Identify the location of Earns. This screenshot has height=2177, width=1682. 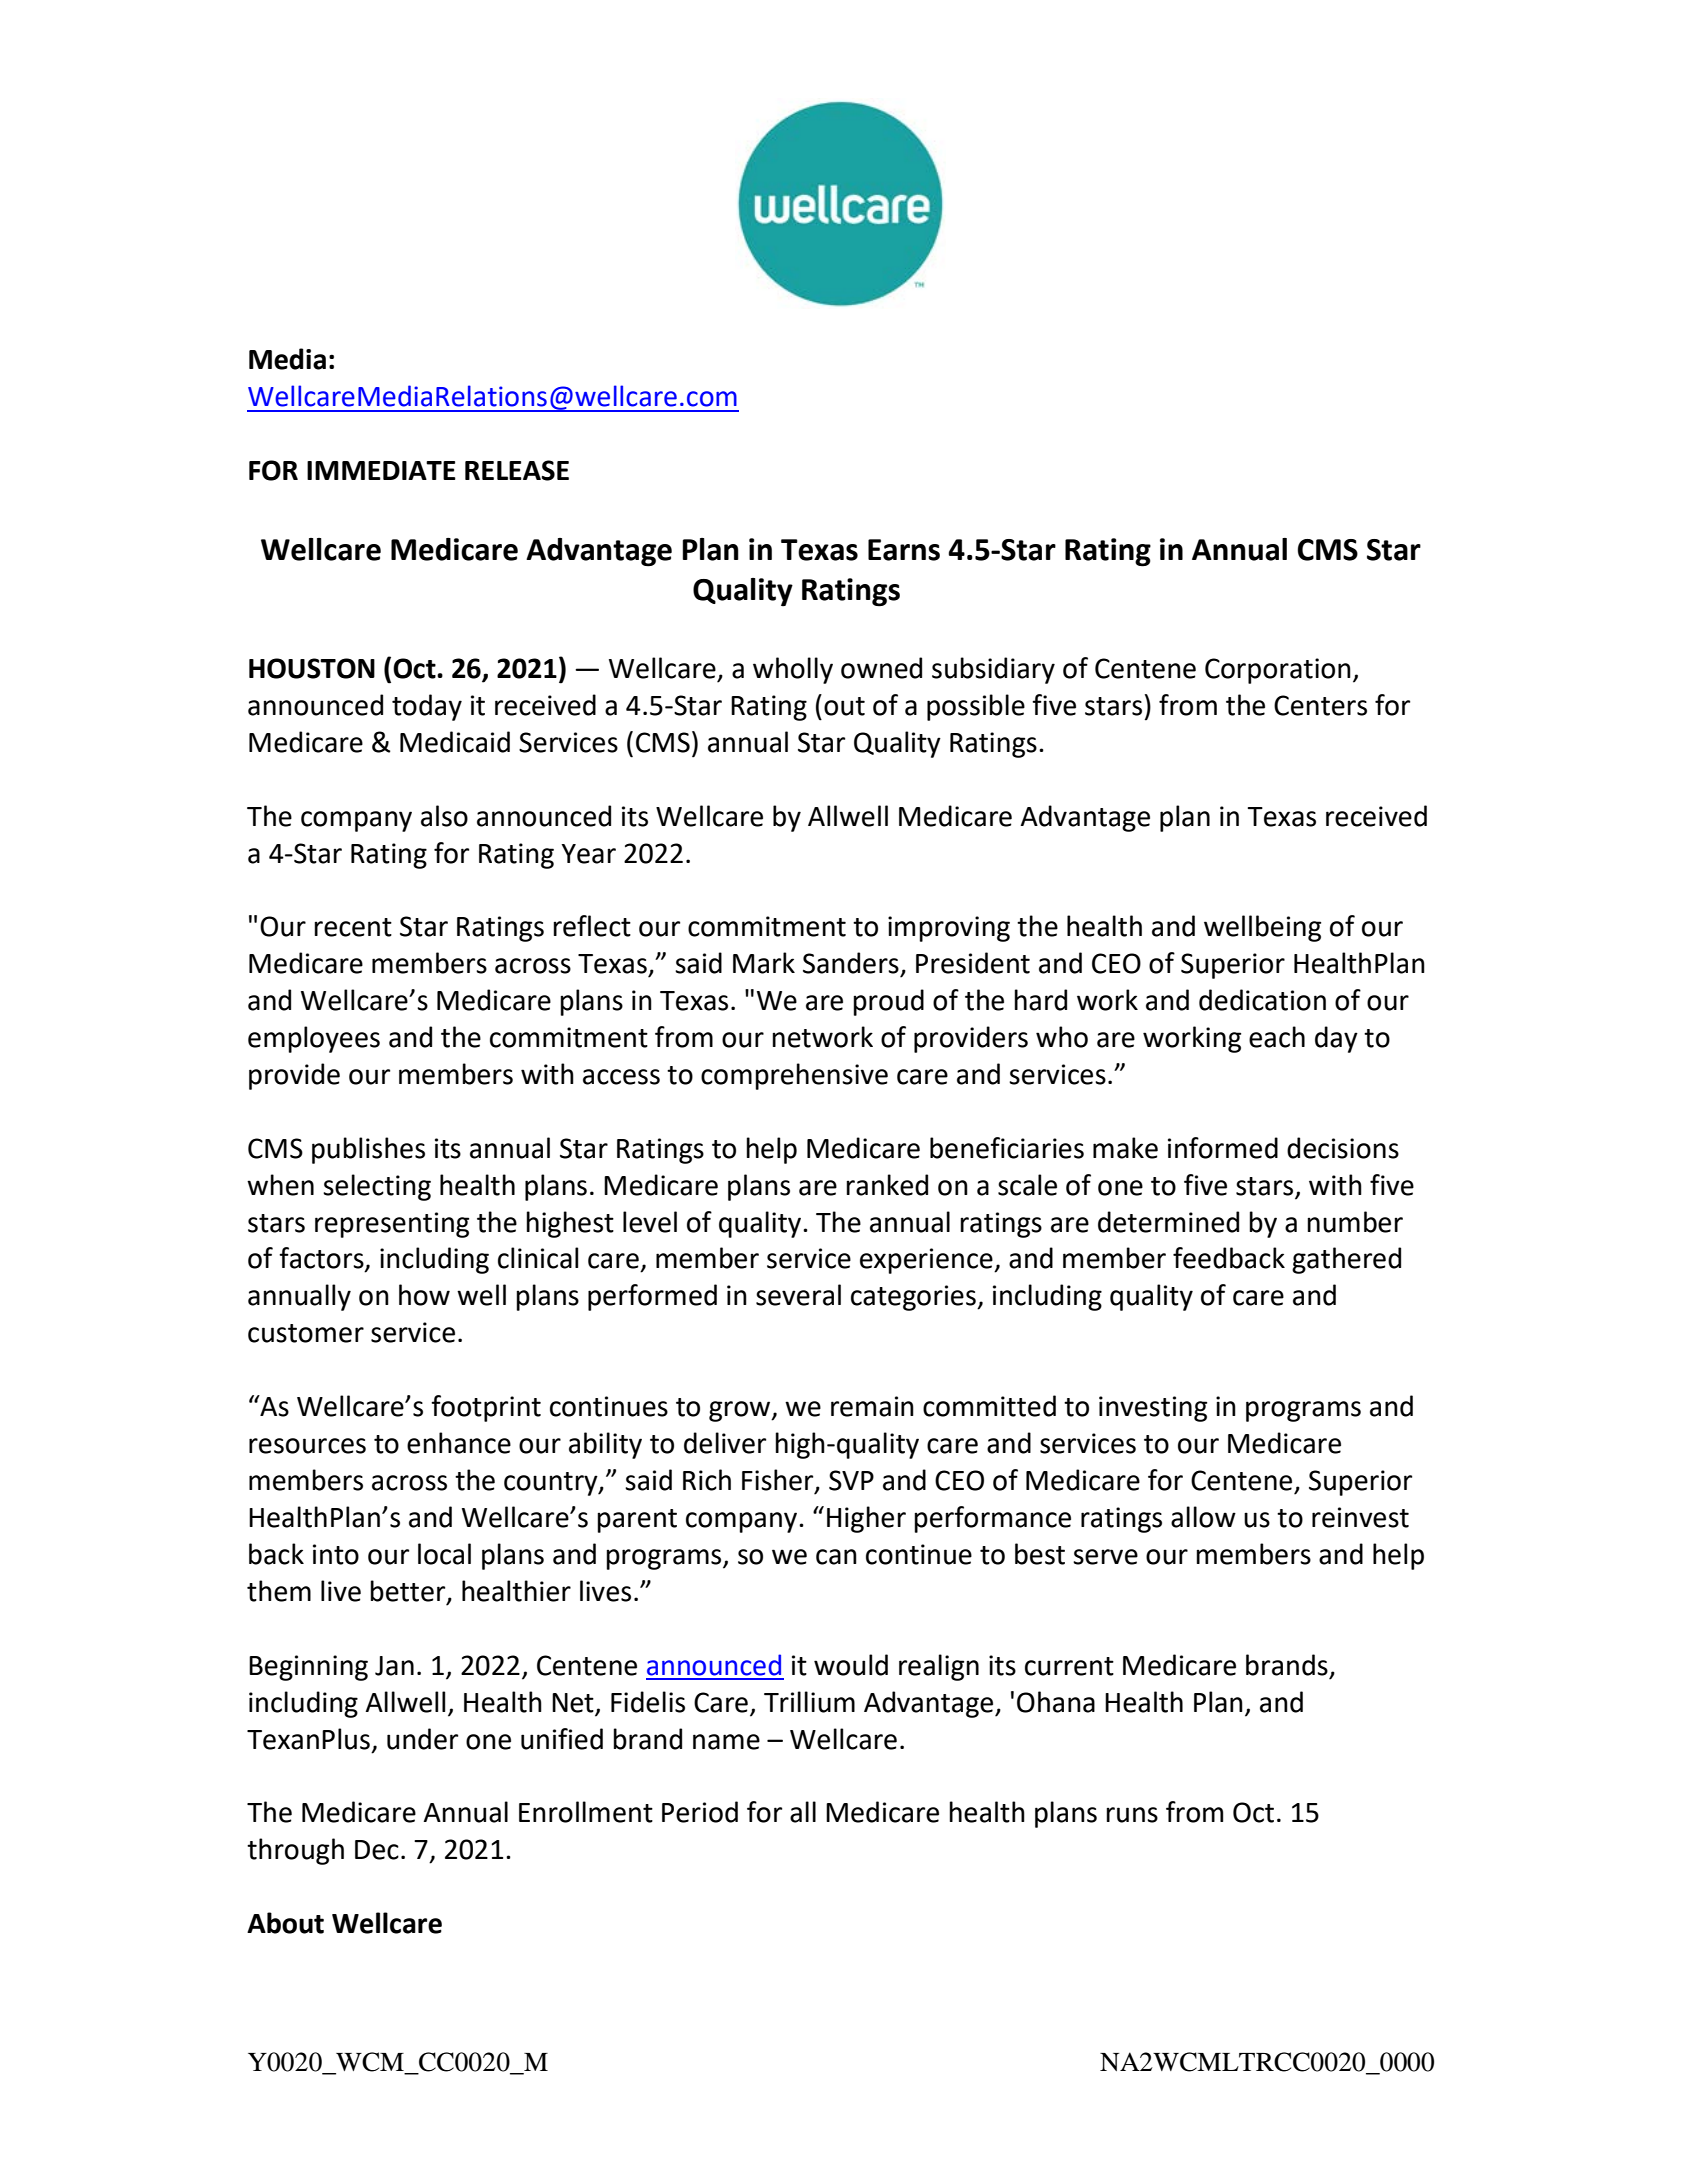
(904, 550).
